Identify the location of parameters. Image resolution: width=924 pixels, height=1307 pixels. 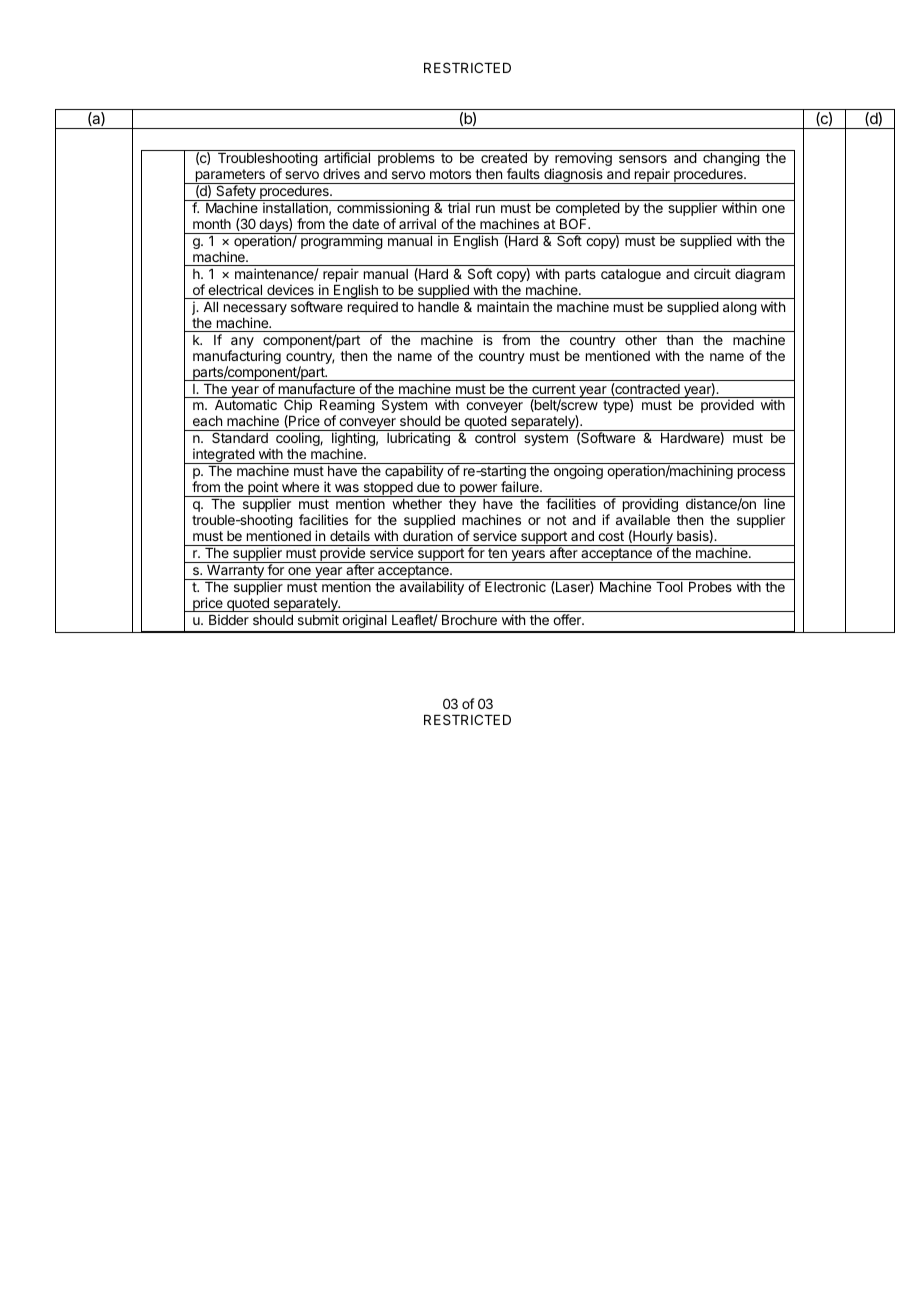
(230, 176).
